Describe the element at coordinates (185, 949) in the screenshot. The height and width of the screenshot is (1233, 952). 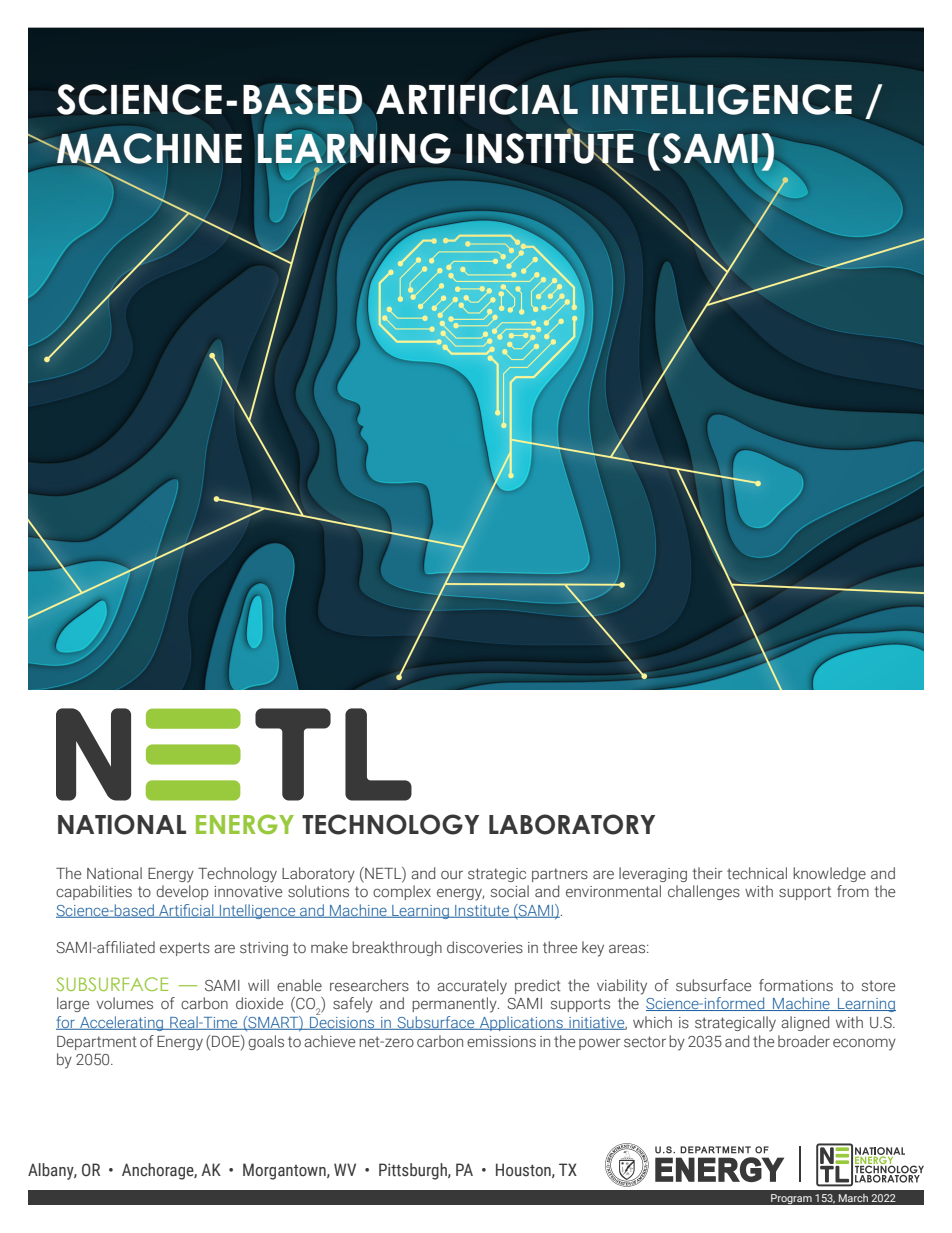
I see `experts` at that location.
